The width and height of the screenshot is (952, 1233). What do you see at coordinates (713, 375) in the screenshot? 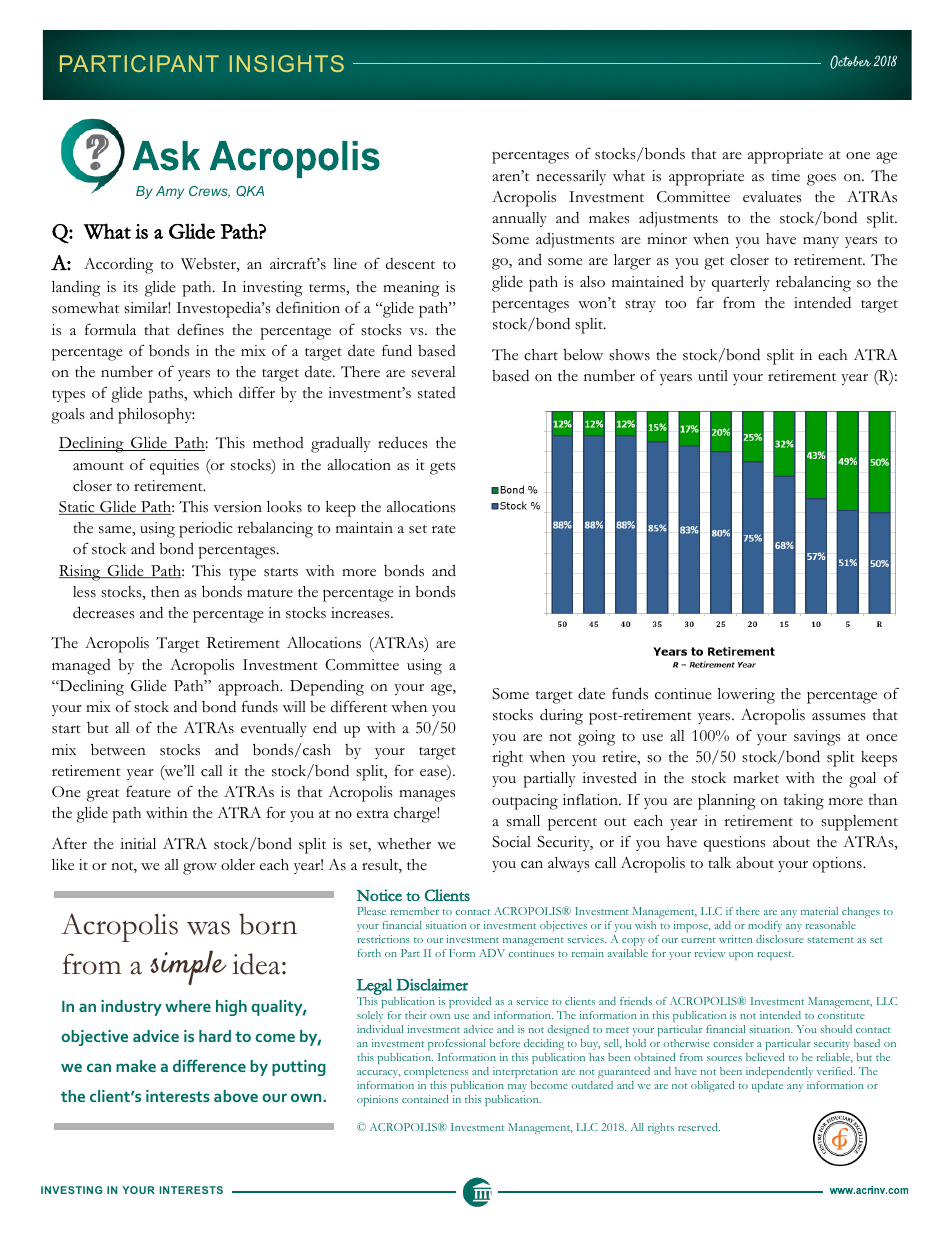
I see `until` at bounding box center [713, 375].
